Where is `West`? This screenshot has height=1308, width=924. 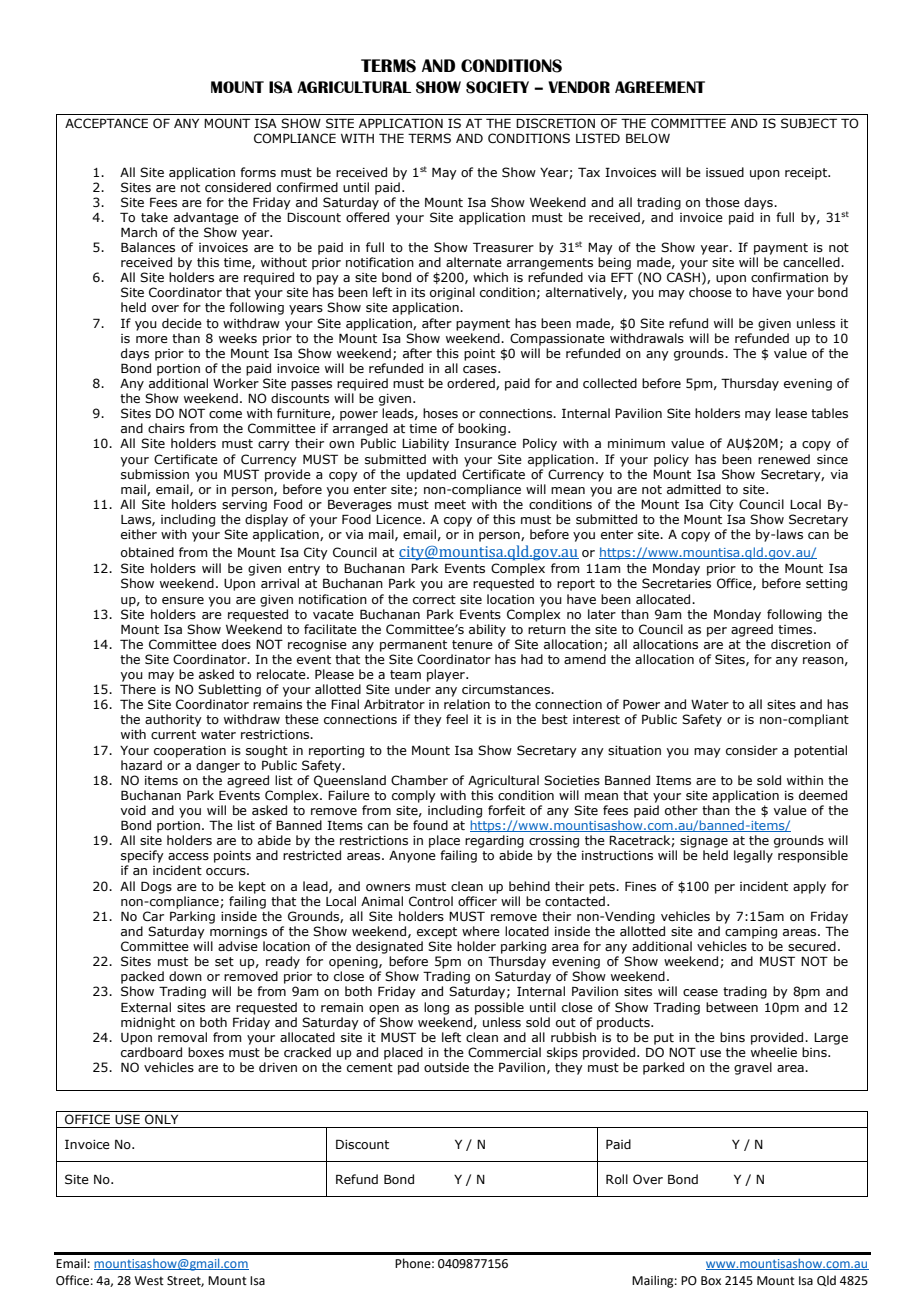
West is located at coordinates (149, 1281).
